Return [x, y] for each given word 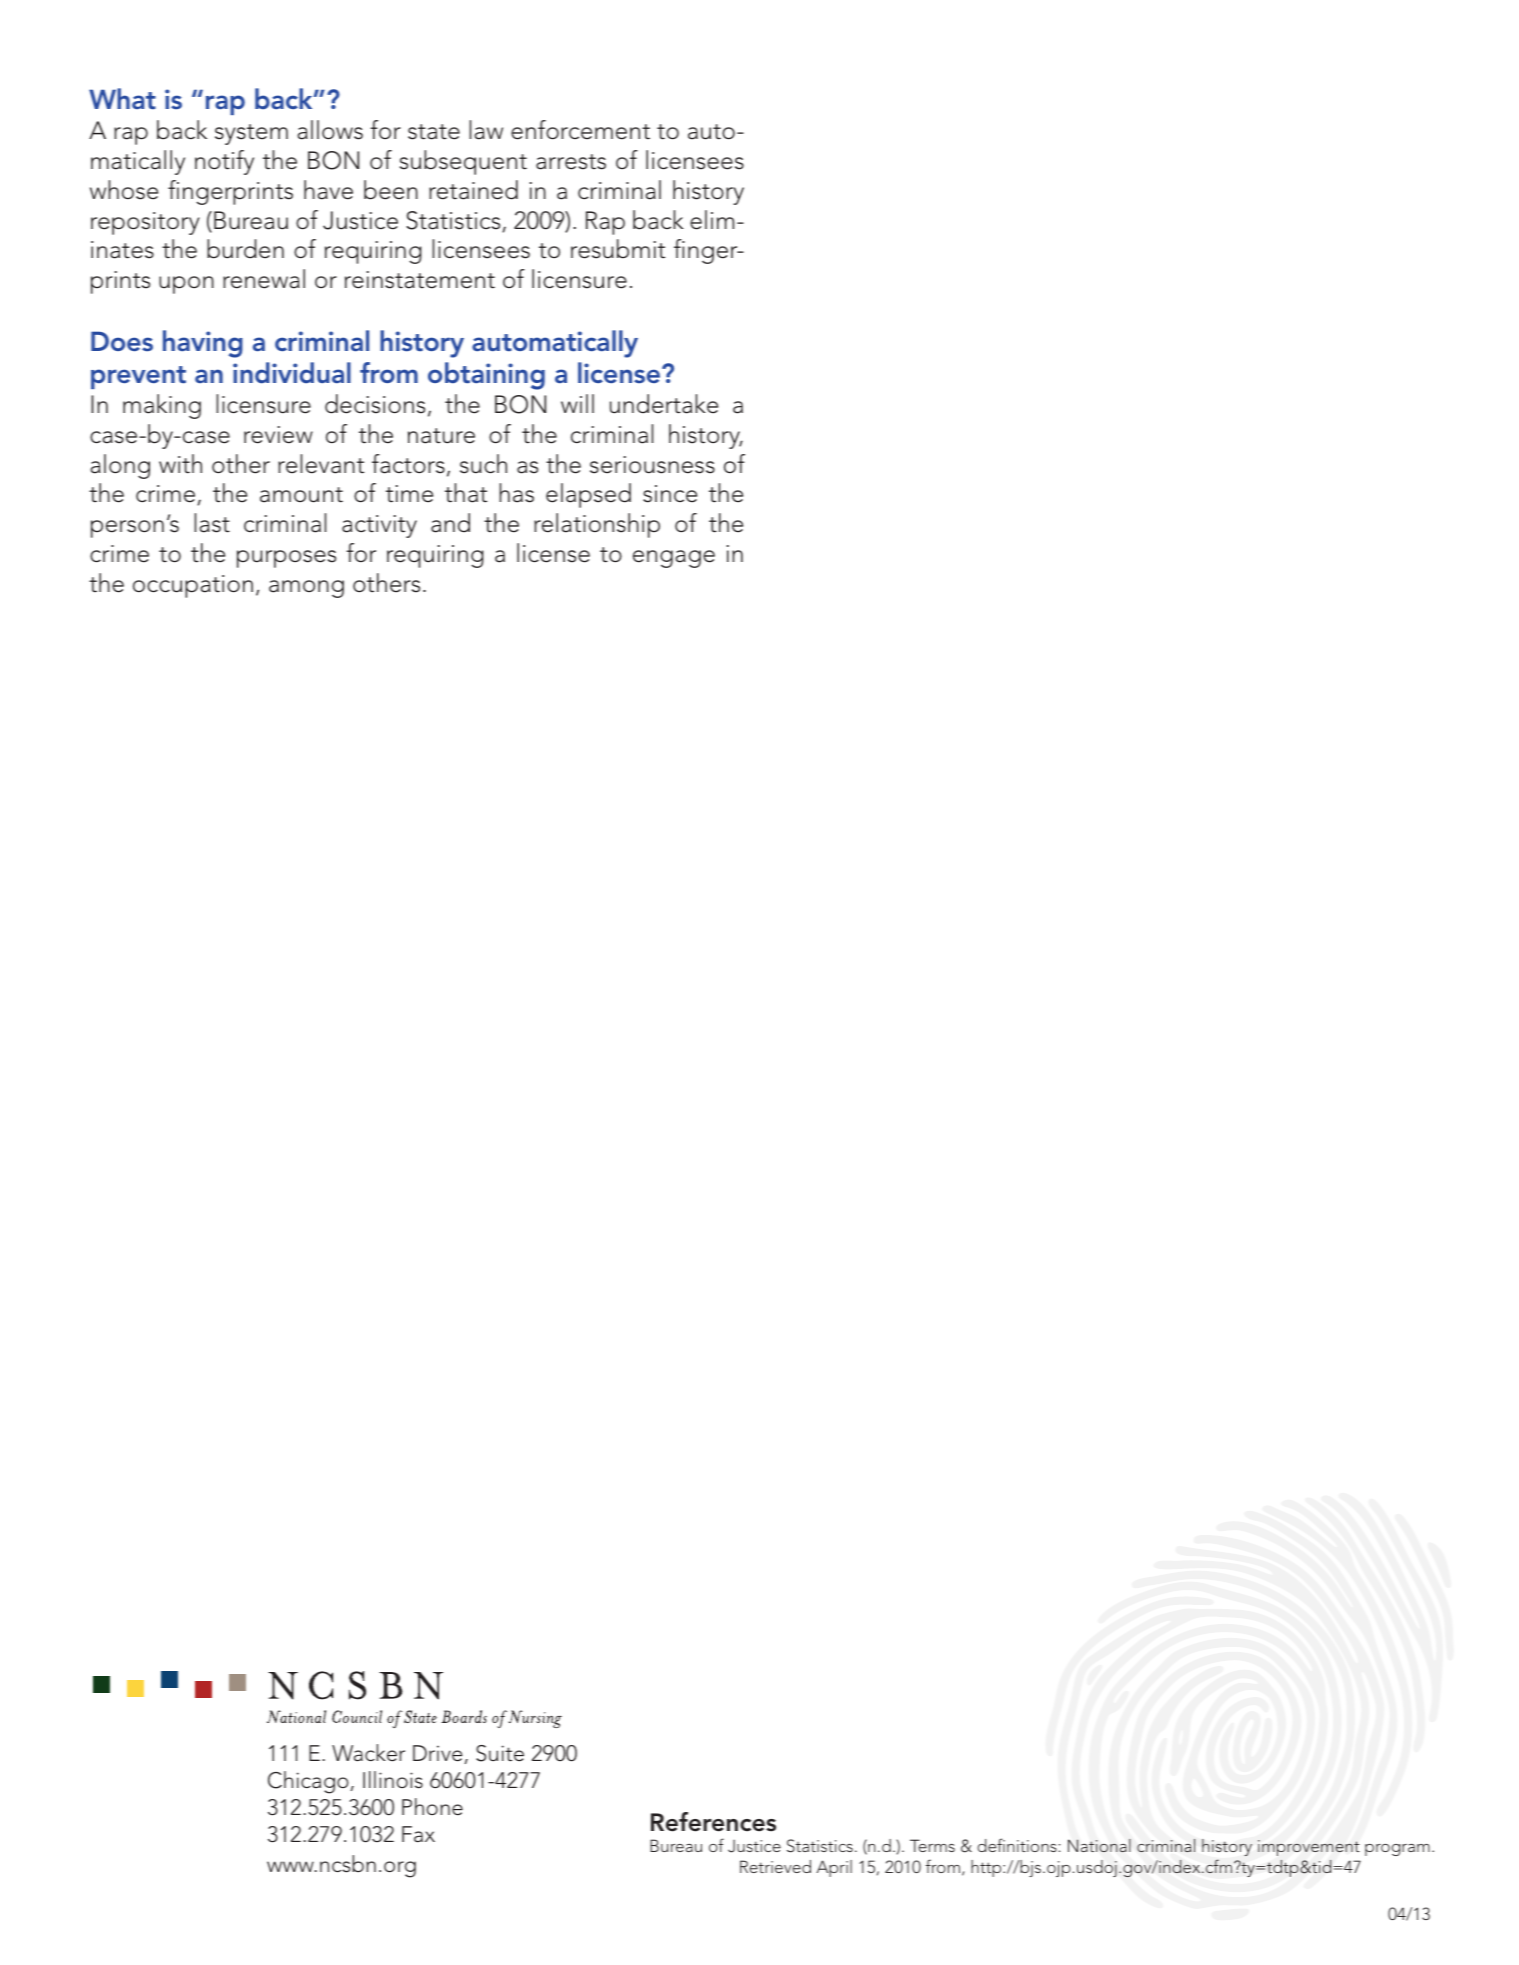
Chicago [309, 1782]
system [251, 134]
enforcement [580, 130]
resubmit [618, 249]
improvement [1309, 1848]
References [713, 1822]
